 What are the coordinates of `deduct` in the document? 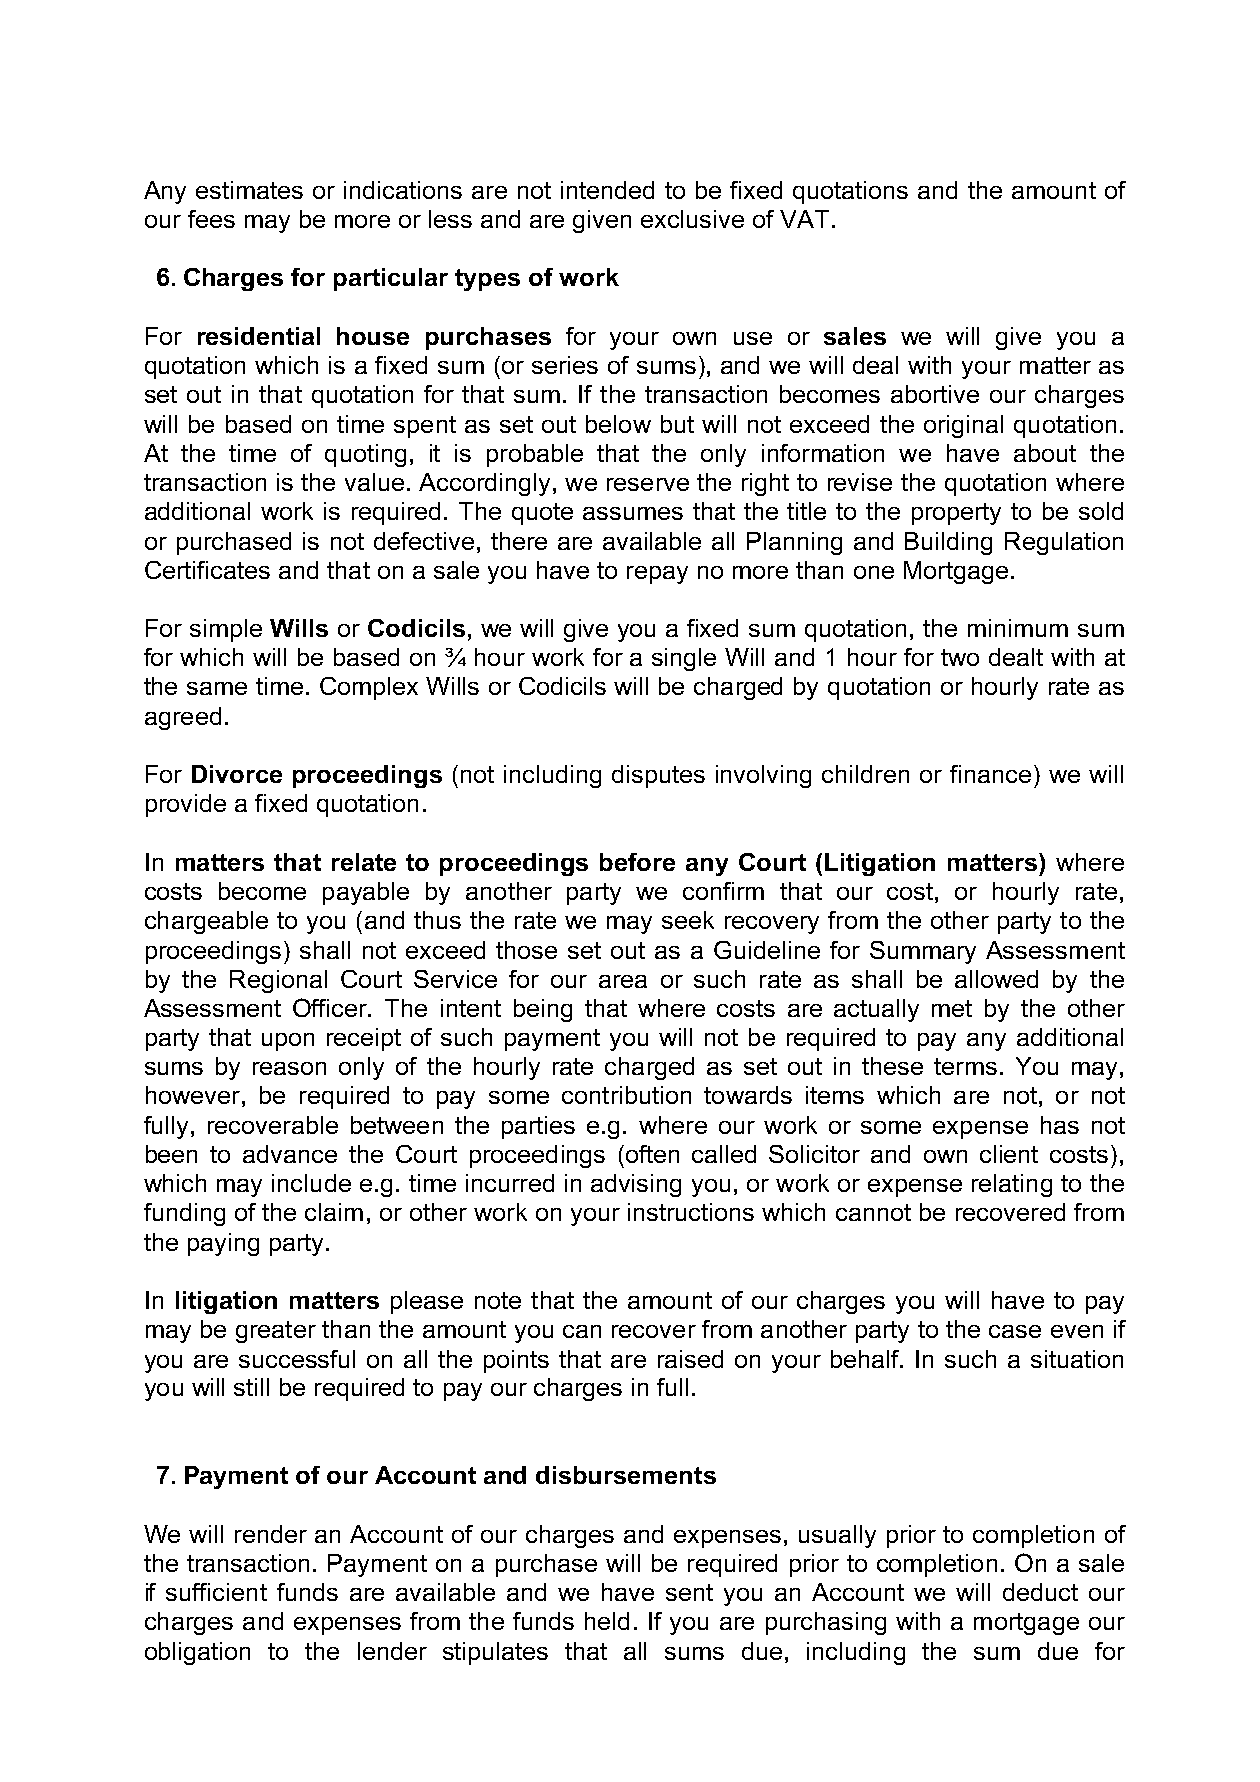 It's located at (1040, 1592).
